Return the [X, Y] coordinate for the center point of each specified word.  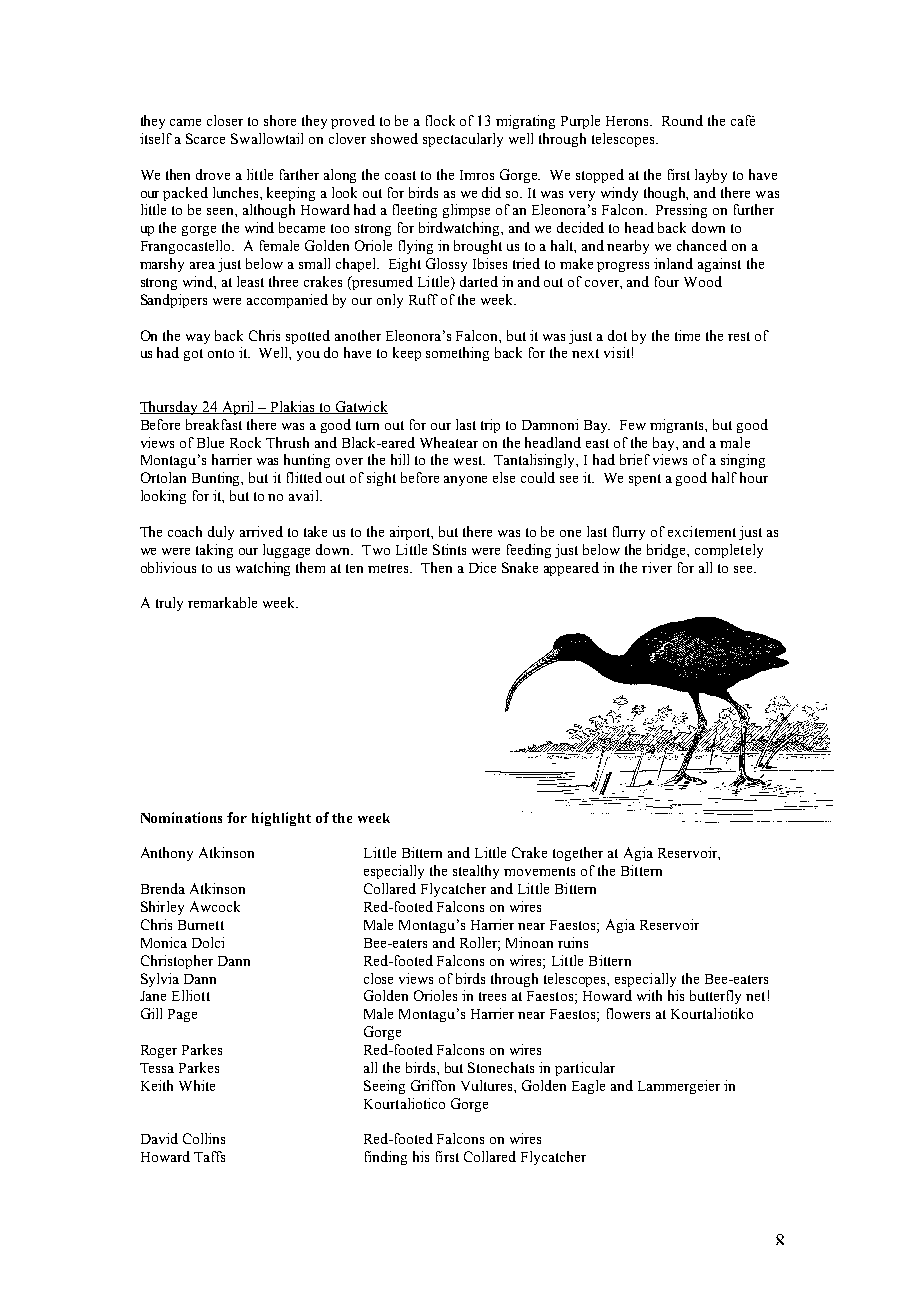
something [457, 354]
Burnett [201, 925]
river [657, 567]
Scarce [205, 138]
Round [682, 120]
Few [633, 425]
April [238, 408]
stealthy [476, 872]
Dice [482, 567]
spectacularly [463, 140]
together [578, 854]
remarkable [222, 602]
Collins [204, 1138]
